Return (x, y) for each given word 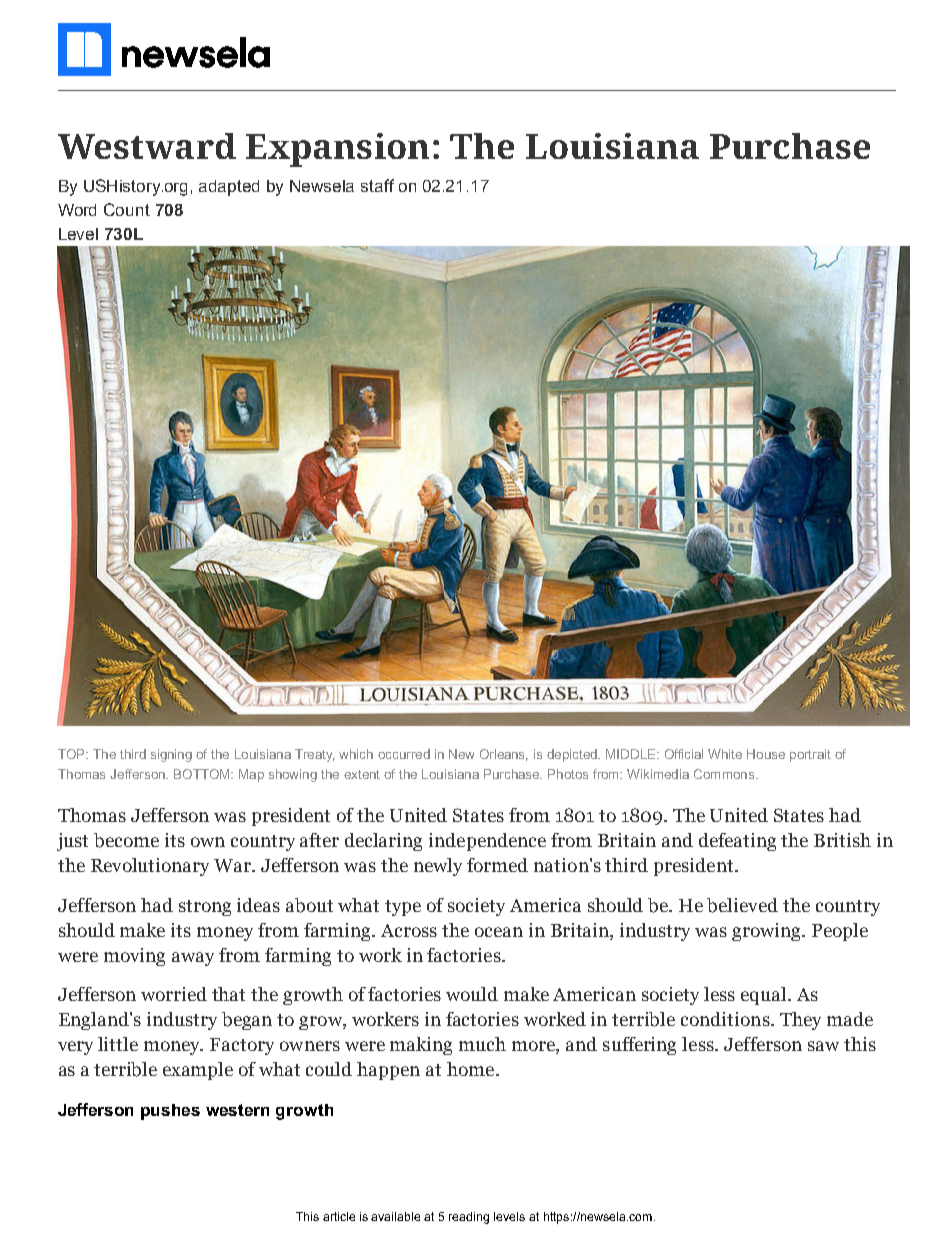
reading (469, 1218)
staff (377, 185)
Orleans (504, 755)
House (766, 754)
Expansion (337, 150)
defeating (737, 842)
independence (487, 842)
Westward (147, 146)
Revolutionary (150, 867)
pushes (170, 1112)
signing (171, 755)
